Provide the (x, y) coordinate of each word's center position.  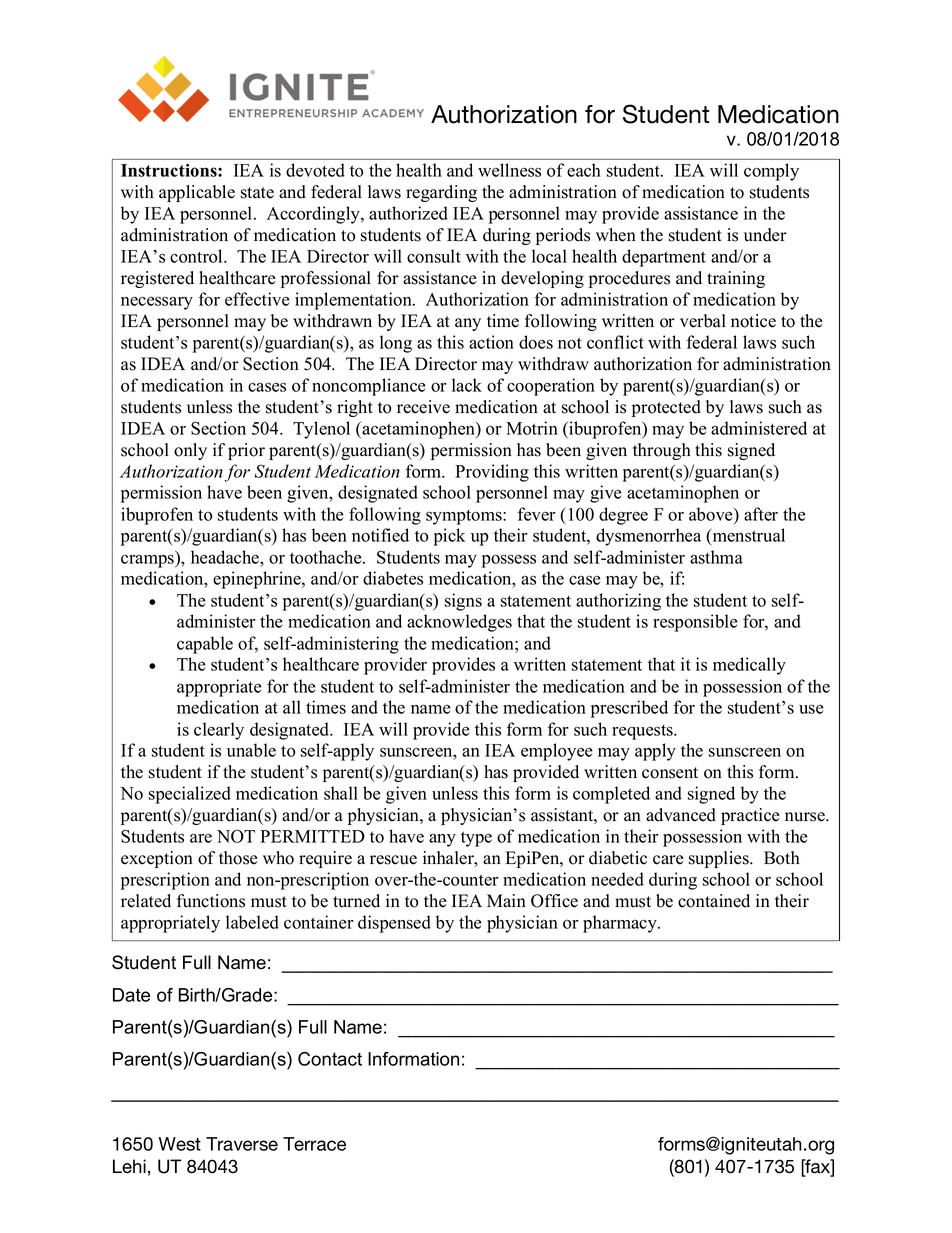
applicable (197, 193)
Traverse (242, 1144)
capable (205, 645)
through (662, 451)
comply (771, 172)
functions (211, 901)
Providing (492, 473)
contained (714, 901)
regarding (441, 193)
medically (749, 666)
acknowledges (459, 623)
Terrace (314, 1144)
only (190, 451)
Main (506, 900)
